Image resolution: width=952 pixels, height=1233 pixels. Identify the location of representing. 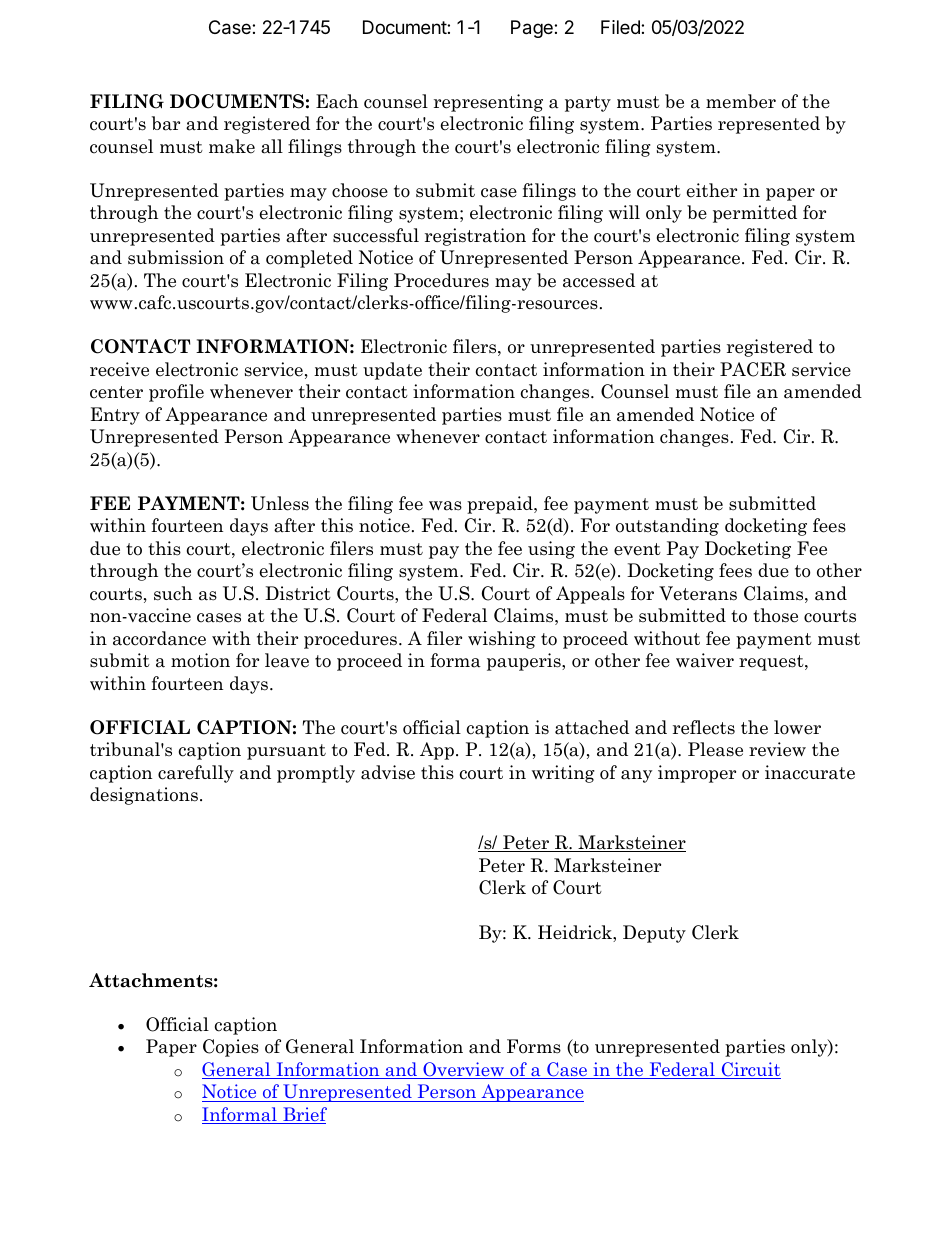
(488, 103).
